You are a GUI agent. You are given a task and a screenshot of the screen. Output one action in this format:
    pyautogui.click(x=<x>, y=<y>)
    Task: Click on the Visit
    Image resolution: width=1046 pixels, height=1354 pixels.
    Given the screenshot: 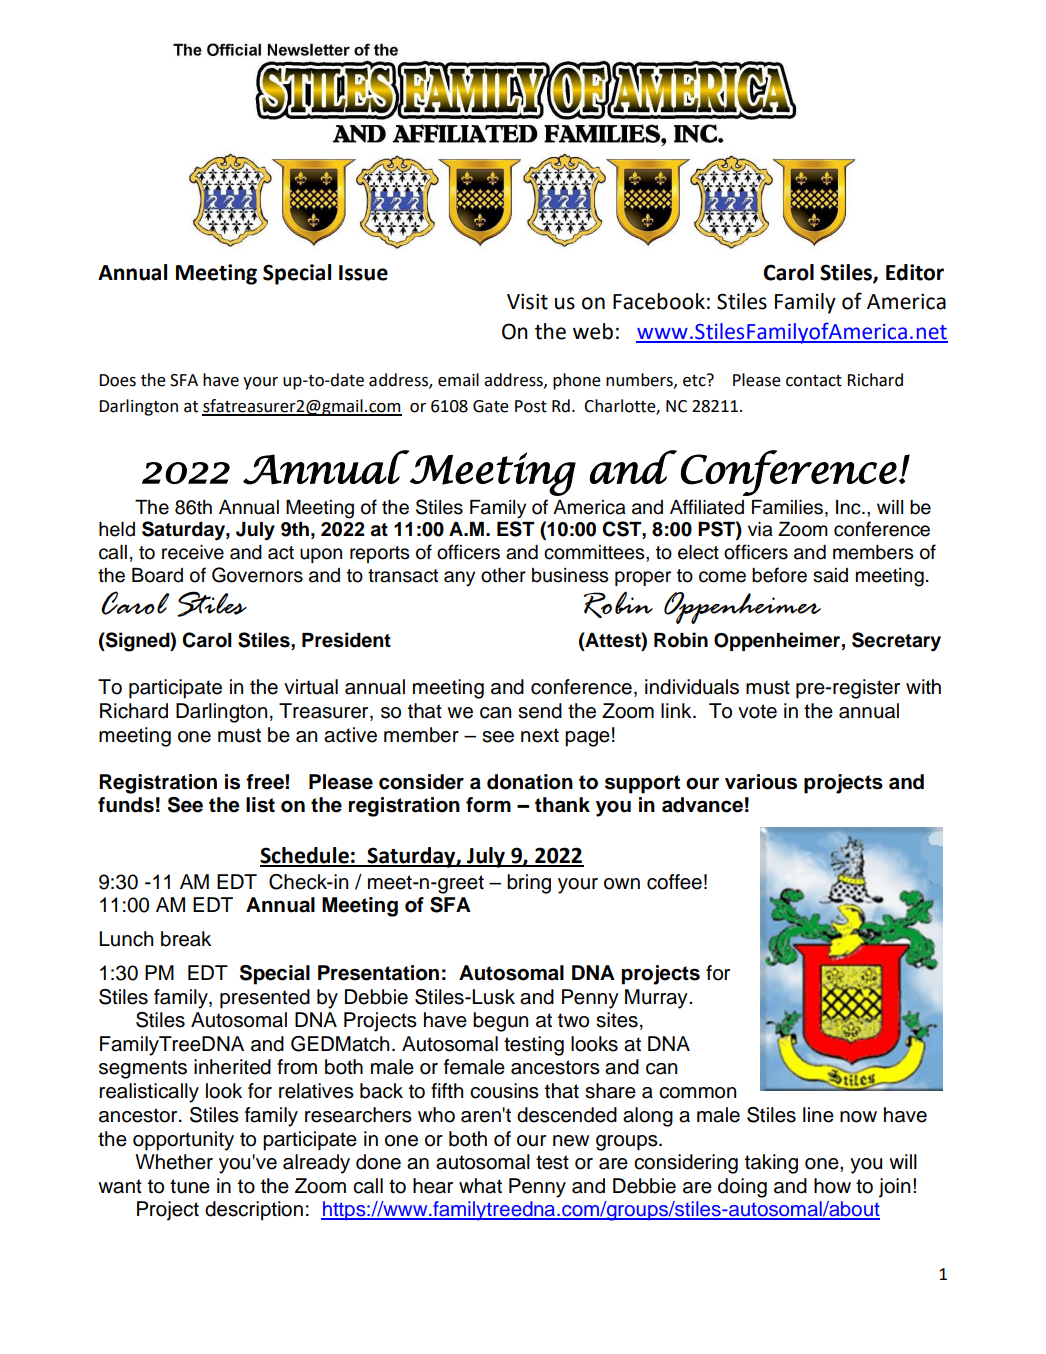 What is the action you would take?
    pyautogui.click(x=527, y=301)
